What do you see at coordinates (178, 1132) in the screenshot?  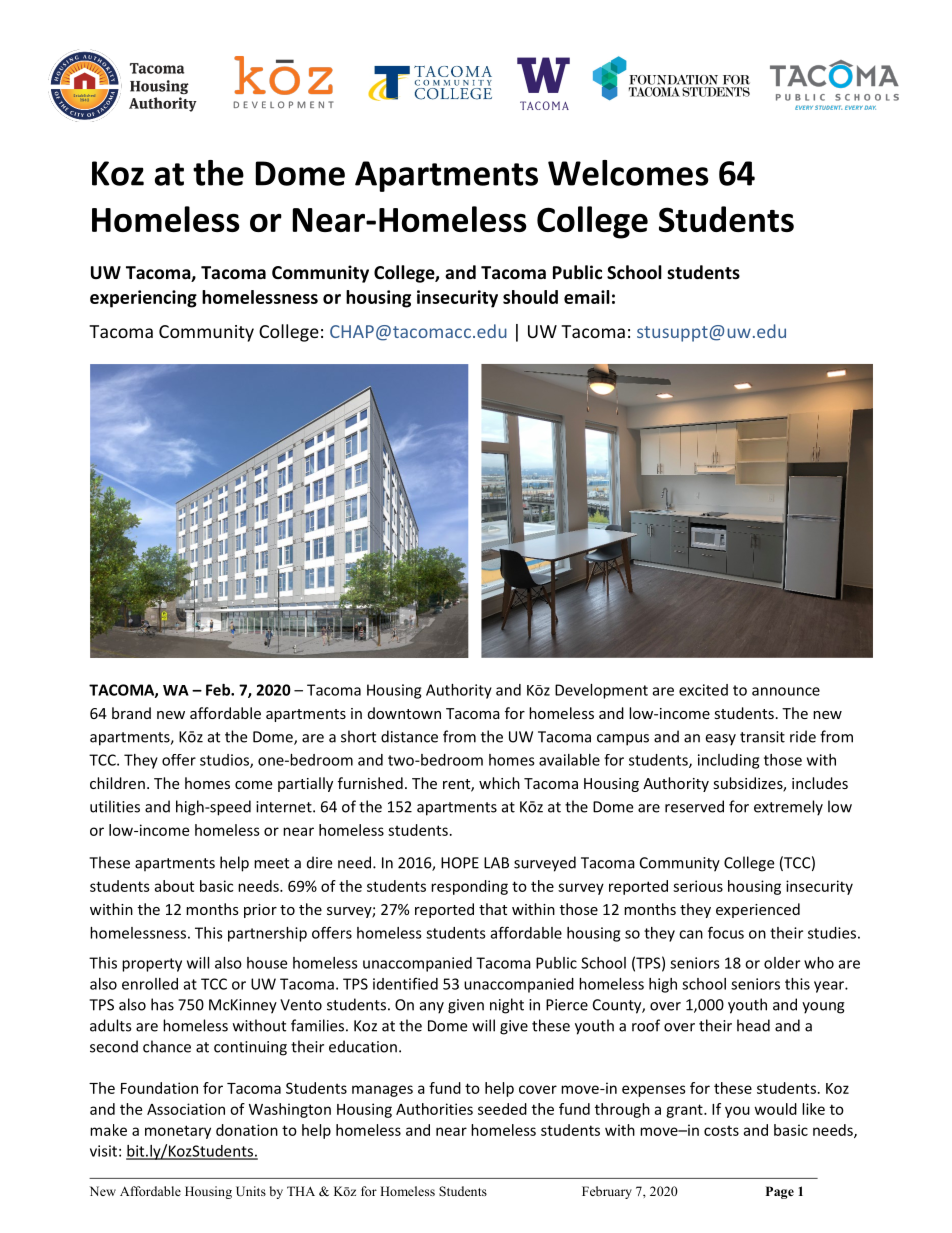 I see `monetary` at bounding box center [178, 1132].
